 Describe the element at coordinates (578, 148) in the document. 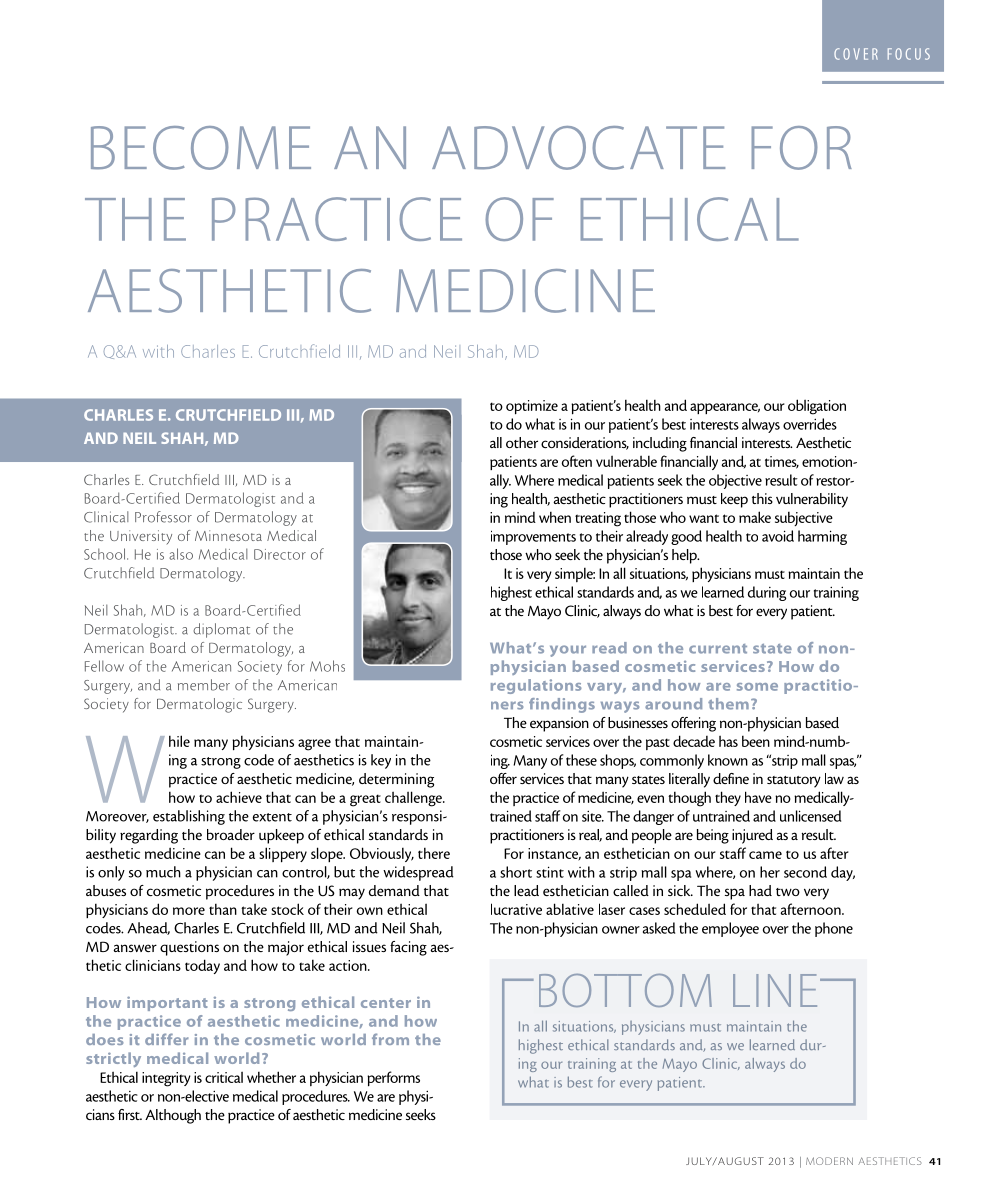

I see `Advocate` at that location.
